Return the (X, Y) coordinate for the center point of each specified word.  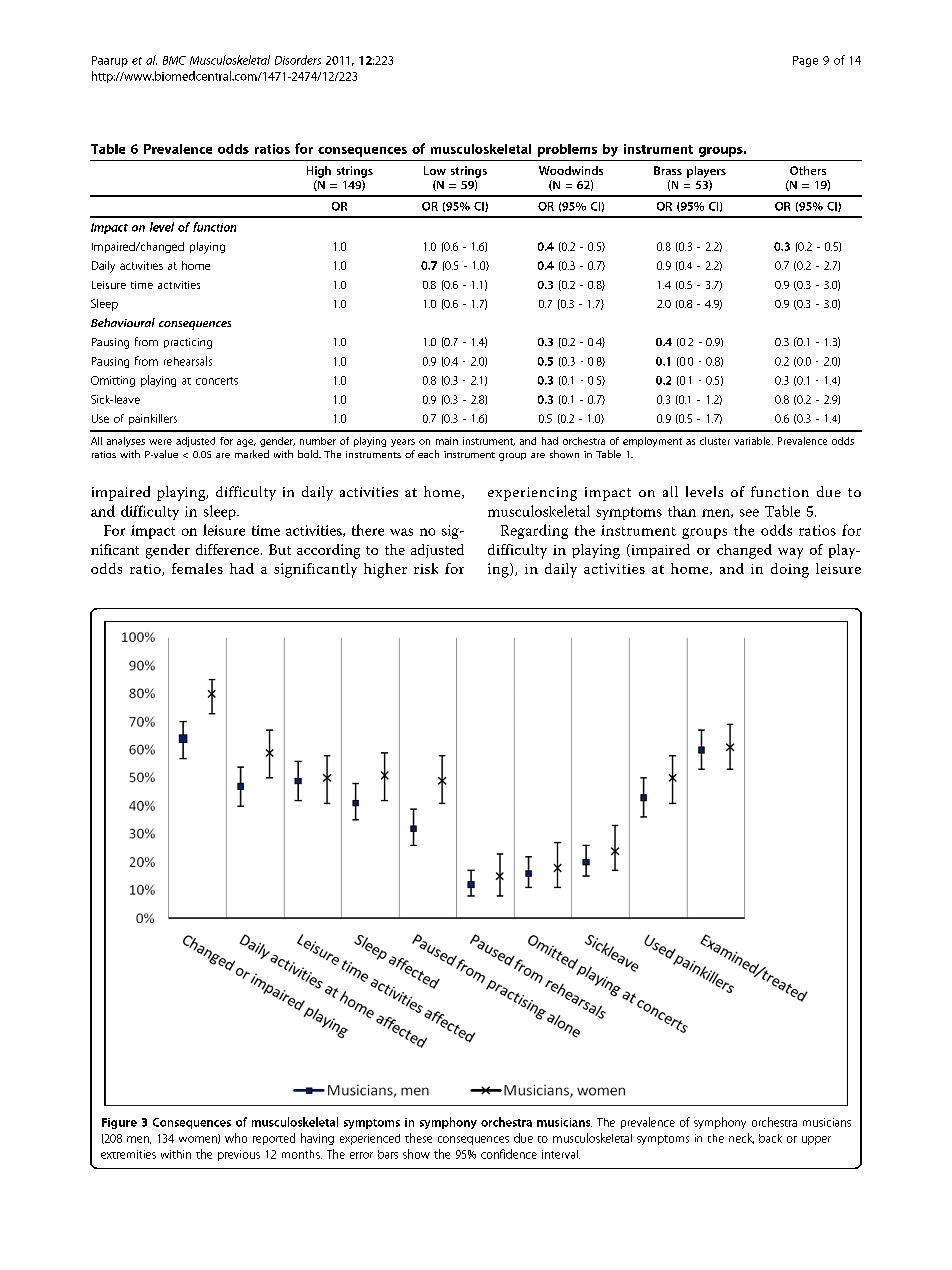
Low (435, 170)
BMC (174, 60)
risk (426, 568)
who (236, 1138)
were (160, 442)
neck (741, 1138)
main (447, 441)
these (418, 1138)
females (197, 568)
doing (790, 570)
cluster (715, 441)
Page (805, 61)
